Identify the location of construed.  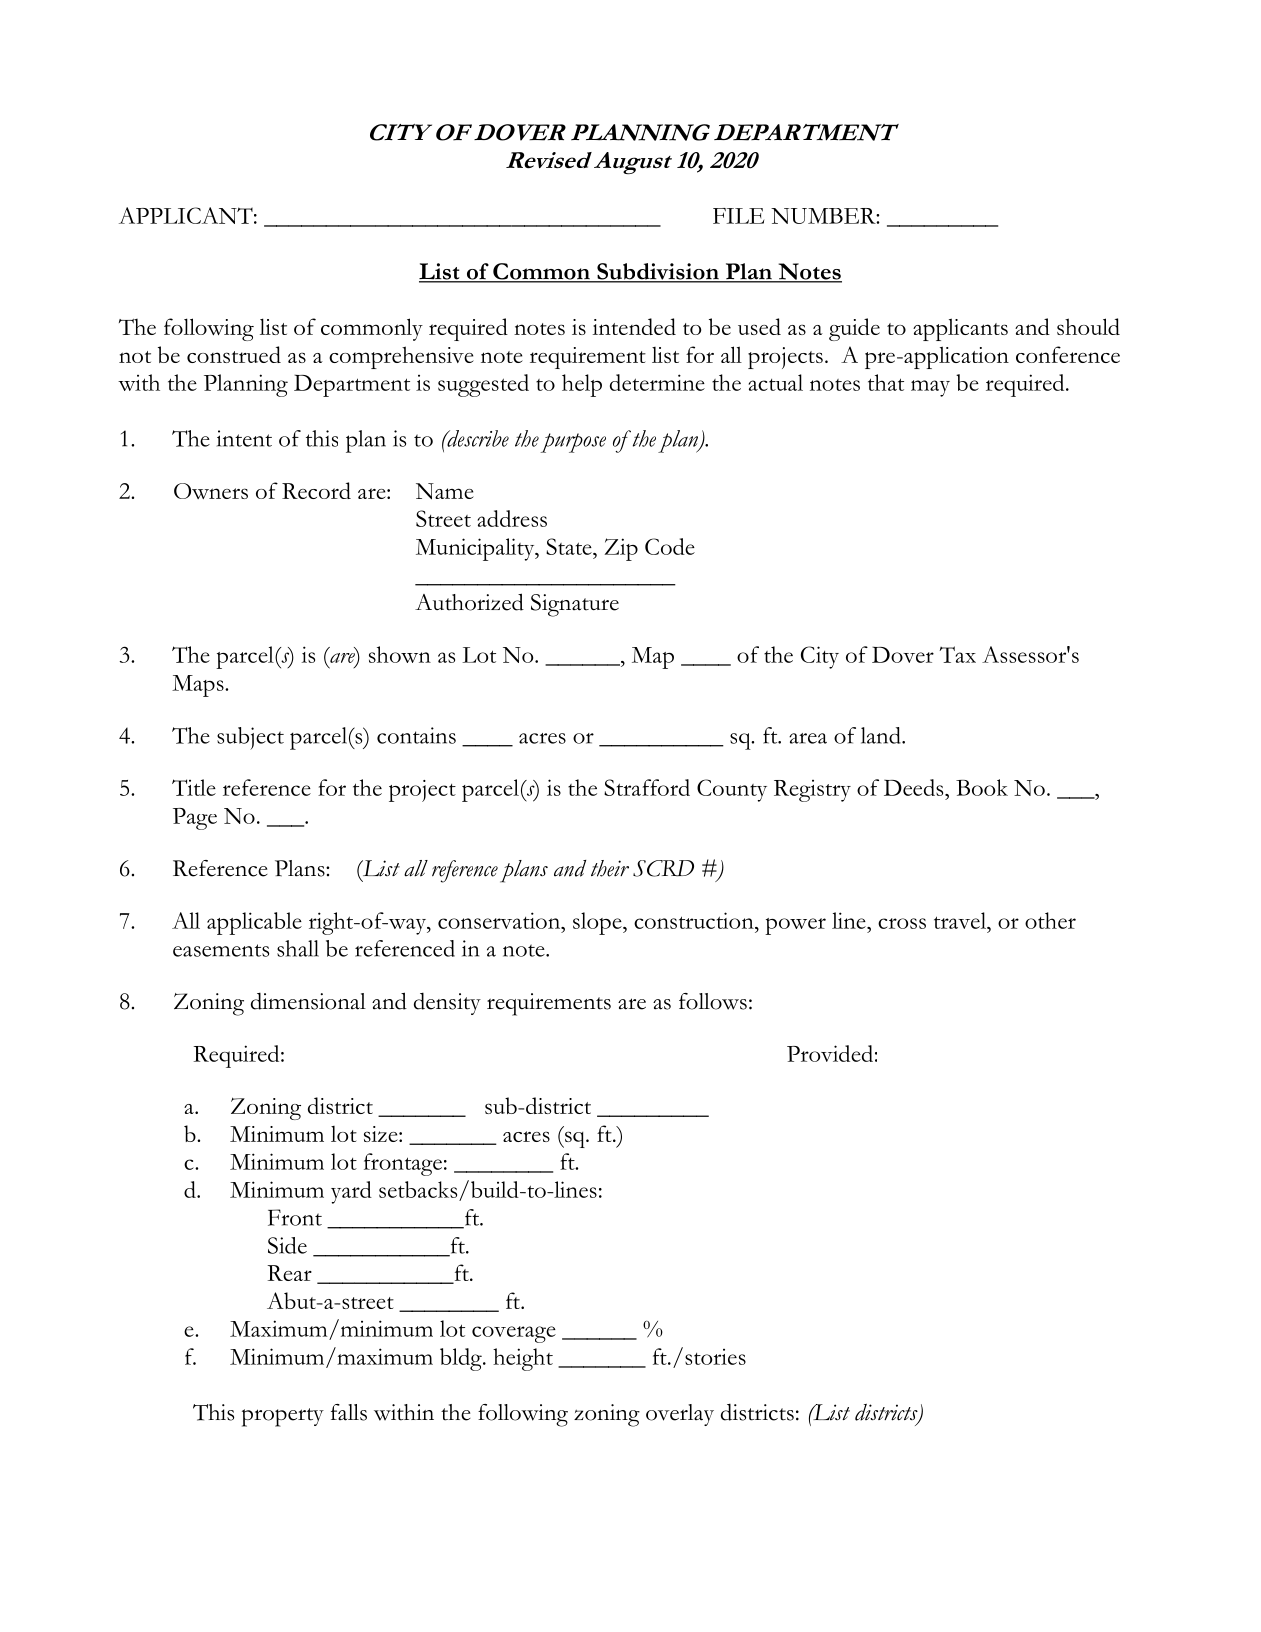
(234, 354).
